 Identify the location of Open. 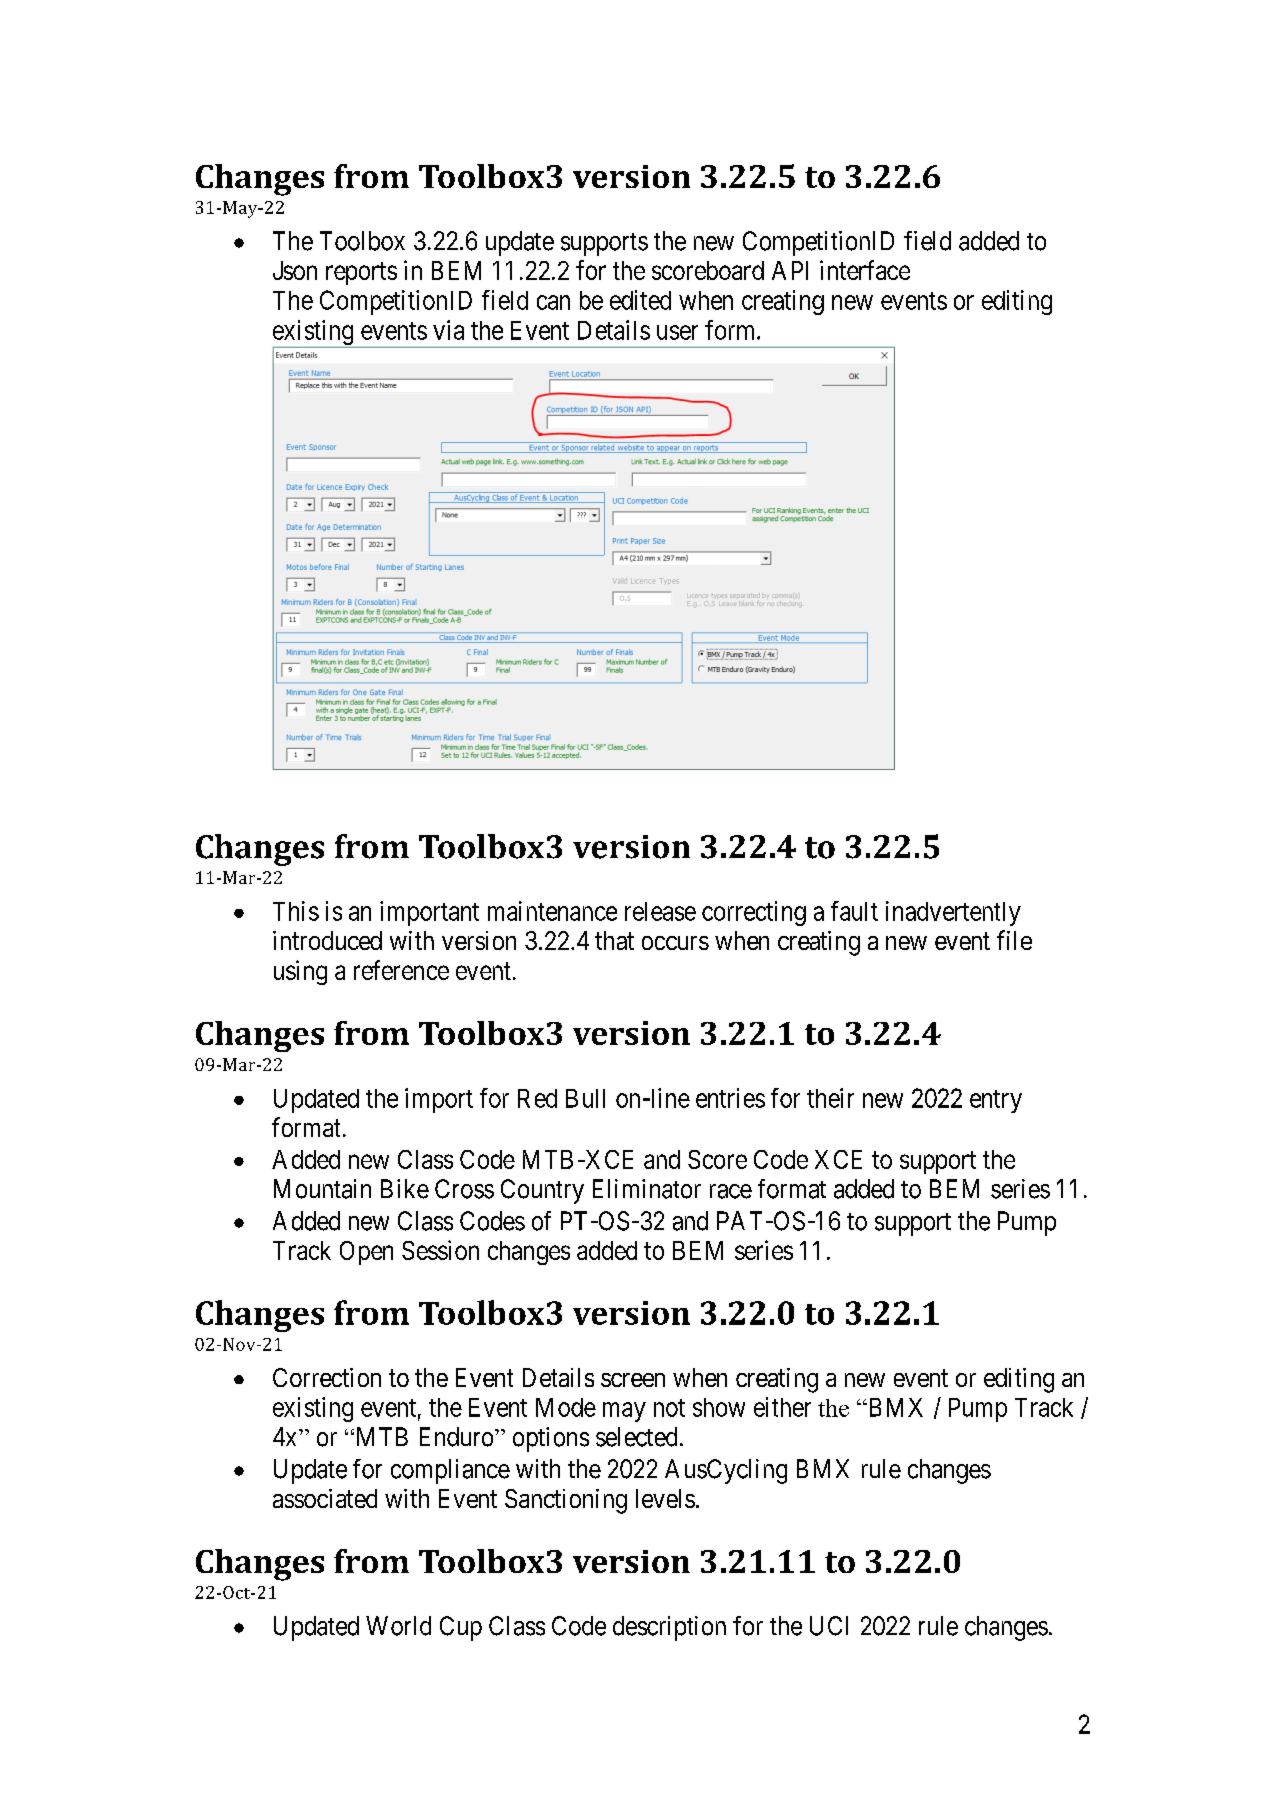
(366, 1253).
